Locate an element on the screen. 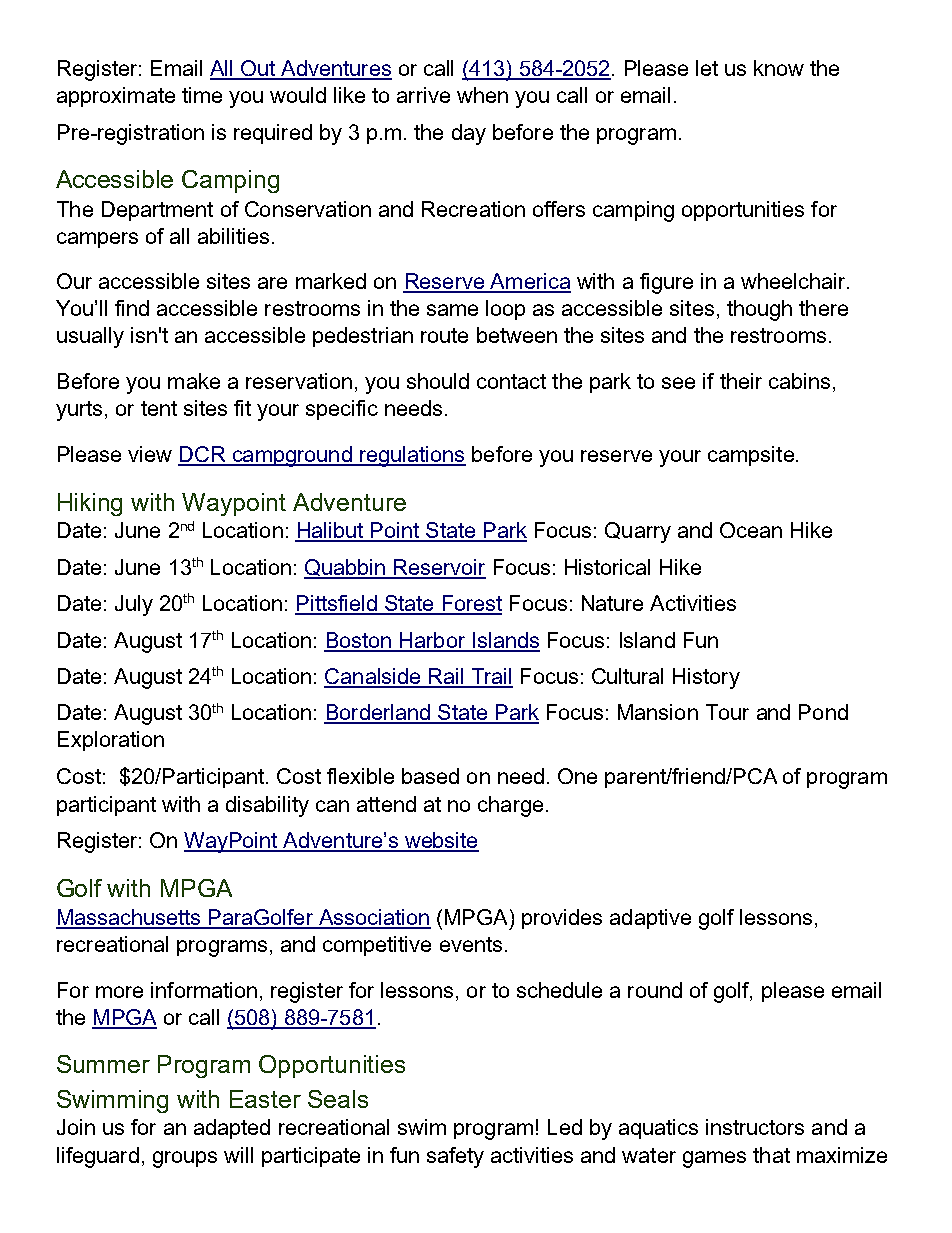 This screenshot has width=952, height=1233. their is located at coordinates (741, 381).
